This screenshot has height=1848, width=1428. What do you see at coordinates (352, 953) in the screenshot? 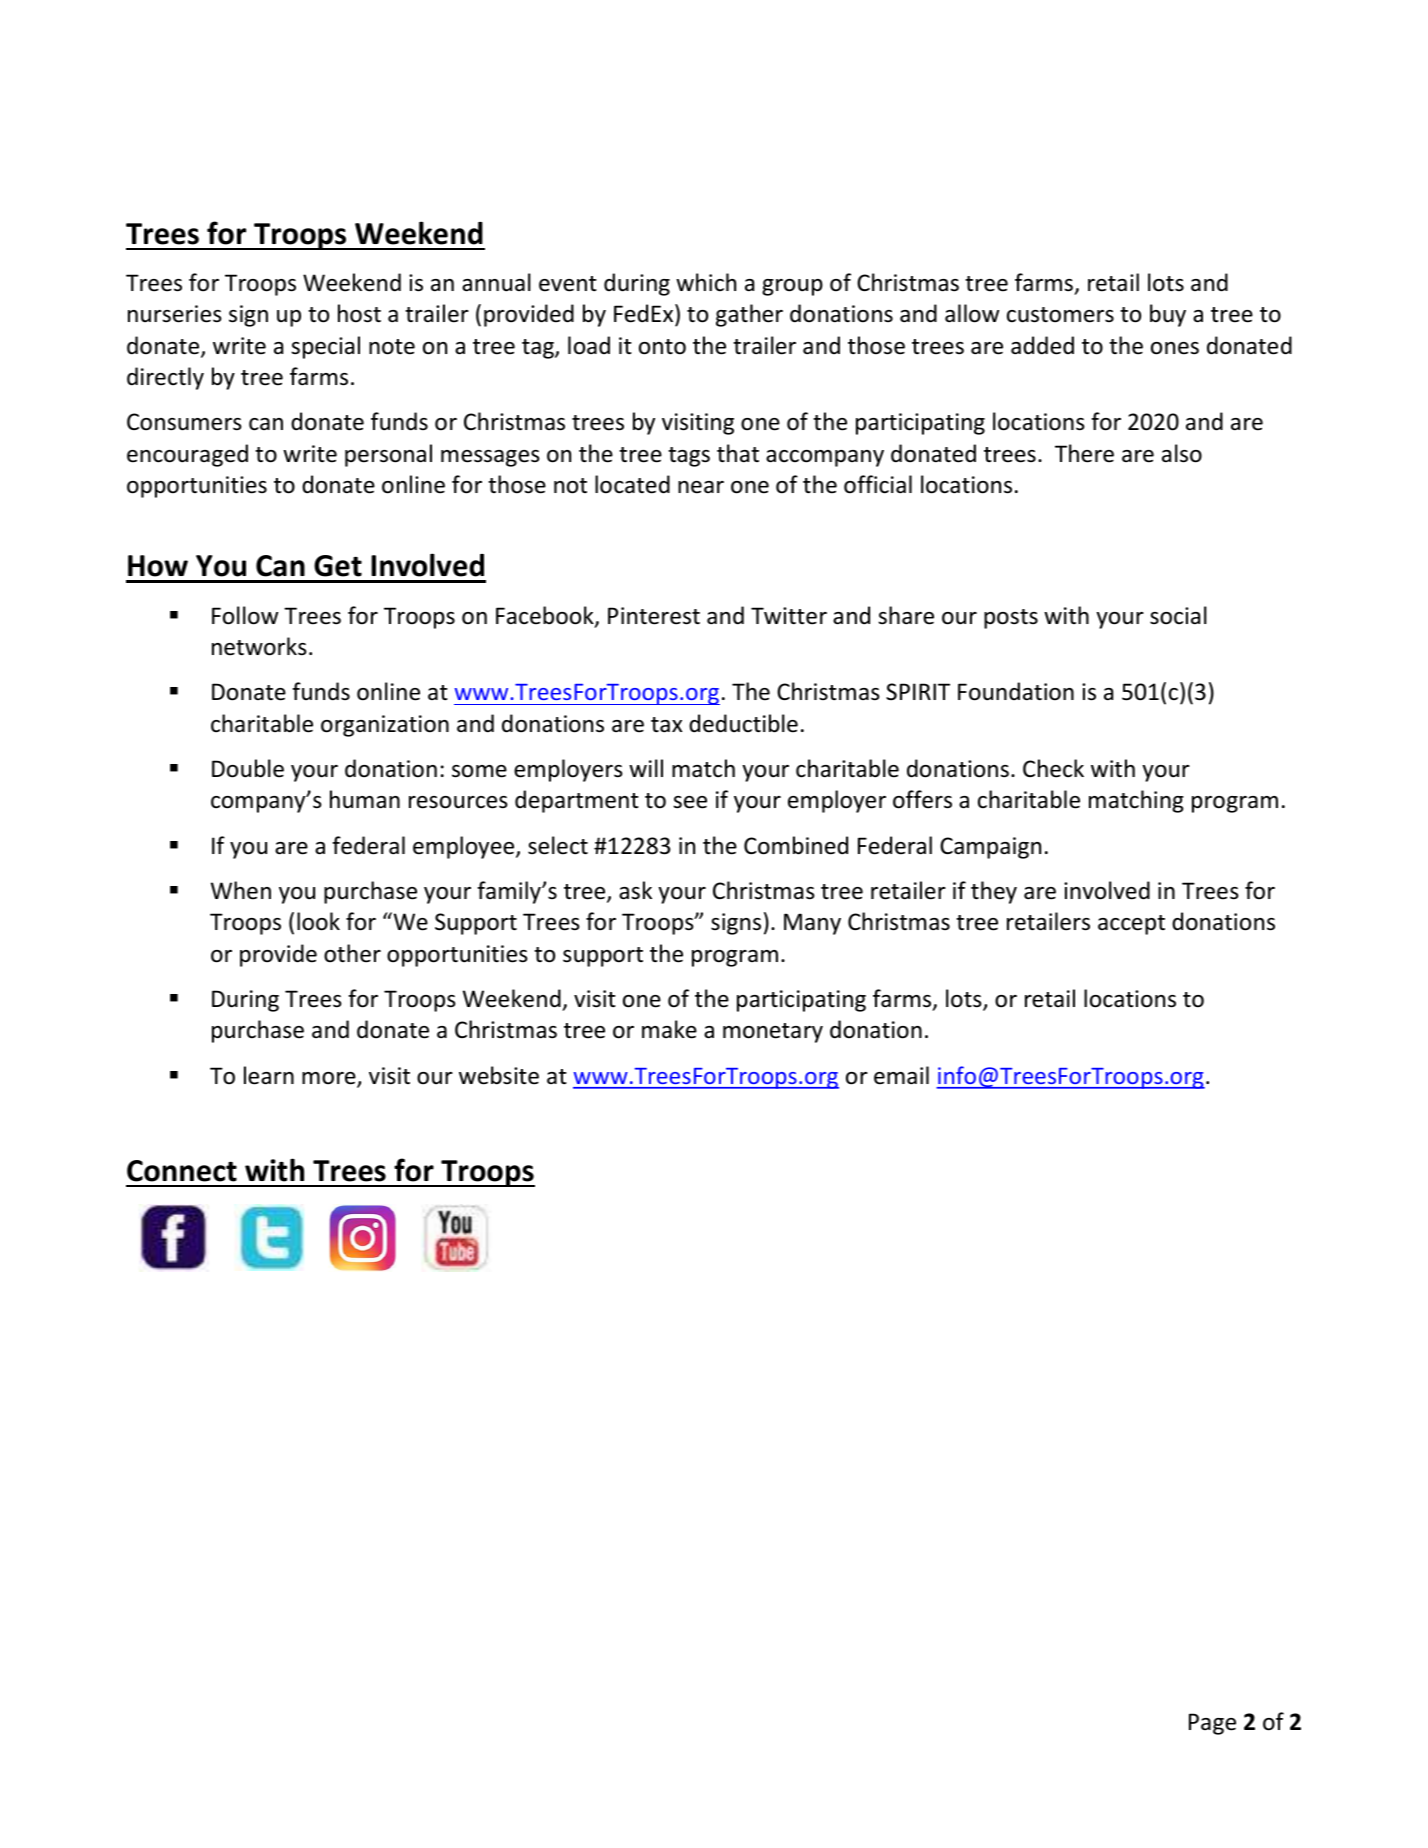
I see `other` at bounding box center [352, 953].
